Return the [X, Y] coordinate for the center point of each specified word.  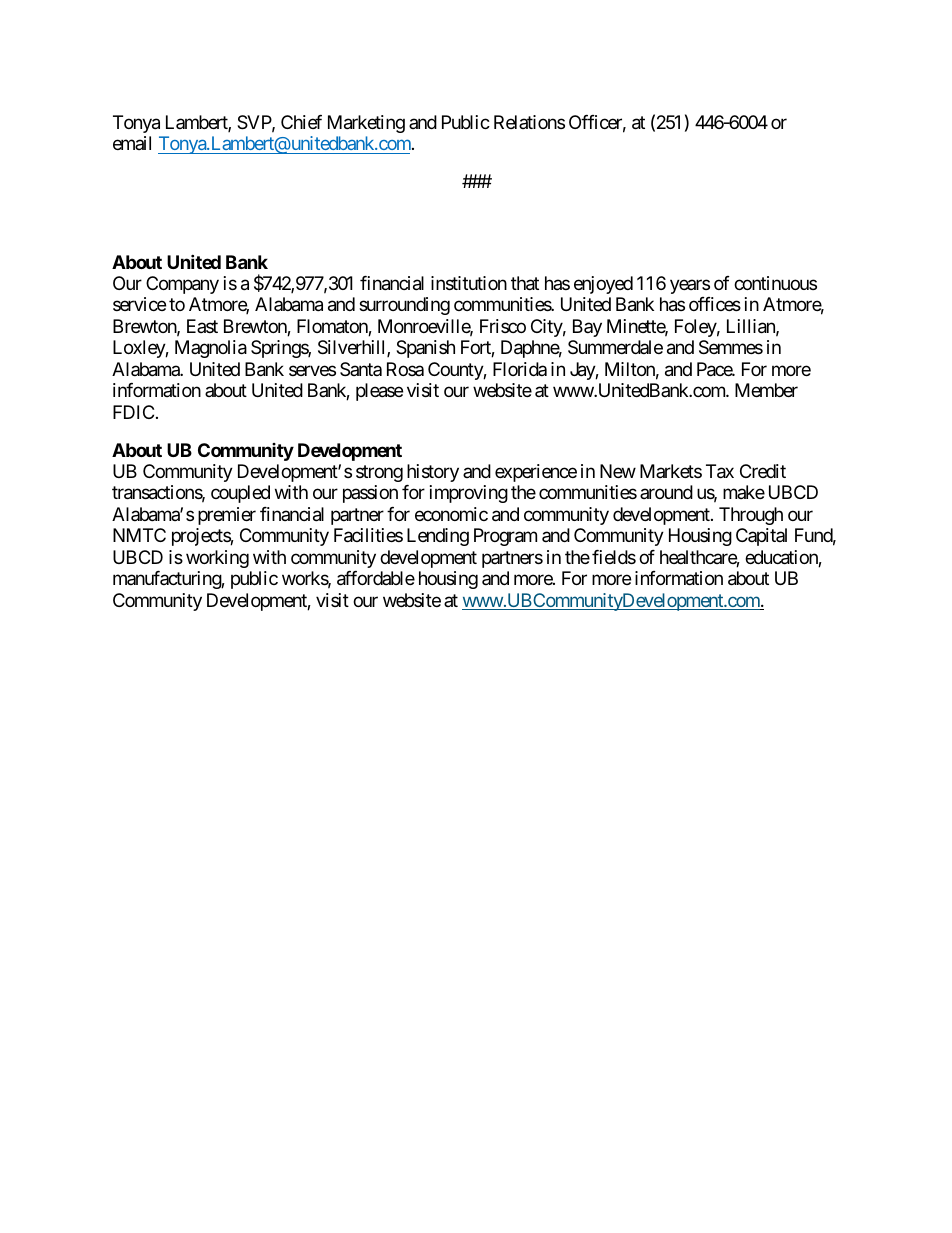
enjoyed [603, 285]
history [433, 473]
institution [469, 283]
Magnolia [211, 349]
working [217, 559]
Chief [301, 122]
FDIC [133, 412]
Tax [720, 471]
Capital [761, 537]
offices [715, 304]
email [132, 143]
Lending [438, 537]
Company [182, 285]
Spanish [425, 349]
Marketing [366, 124]
